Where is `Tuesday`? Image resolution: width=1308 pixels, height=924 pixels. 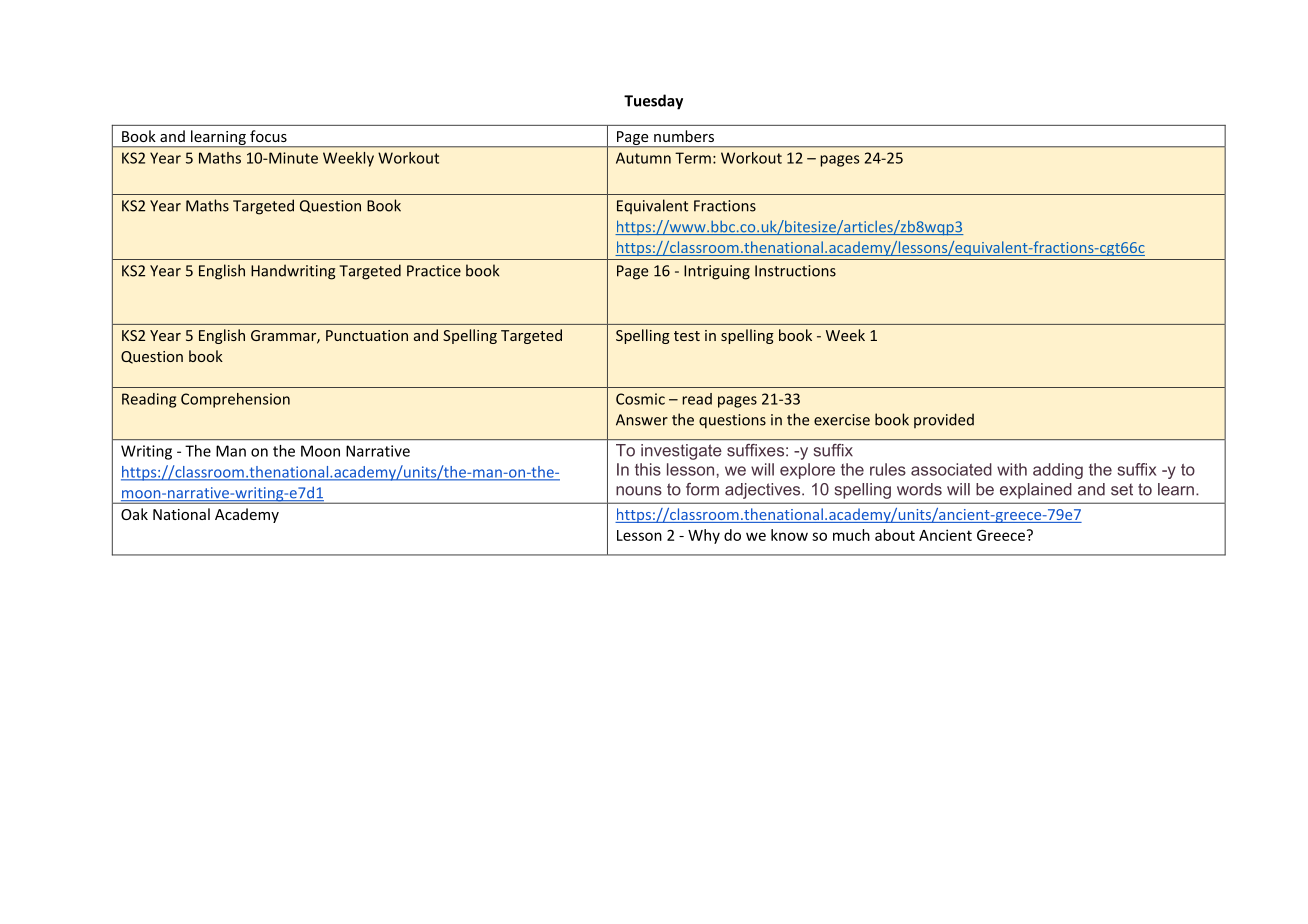 Tuesday is located at coordinates (653, 102).
